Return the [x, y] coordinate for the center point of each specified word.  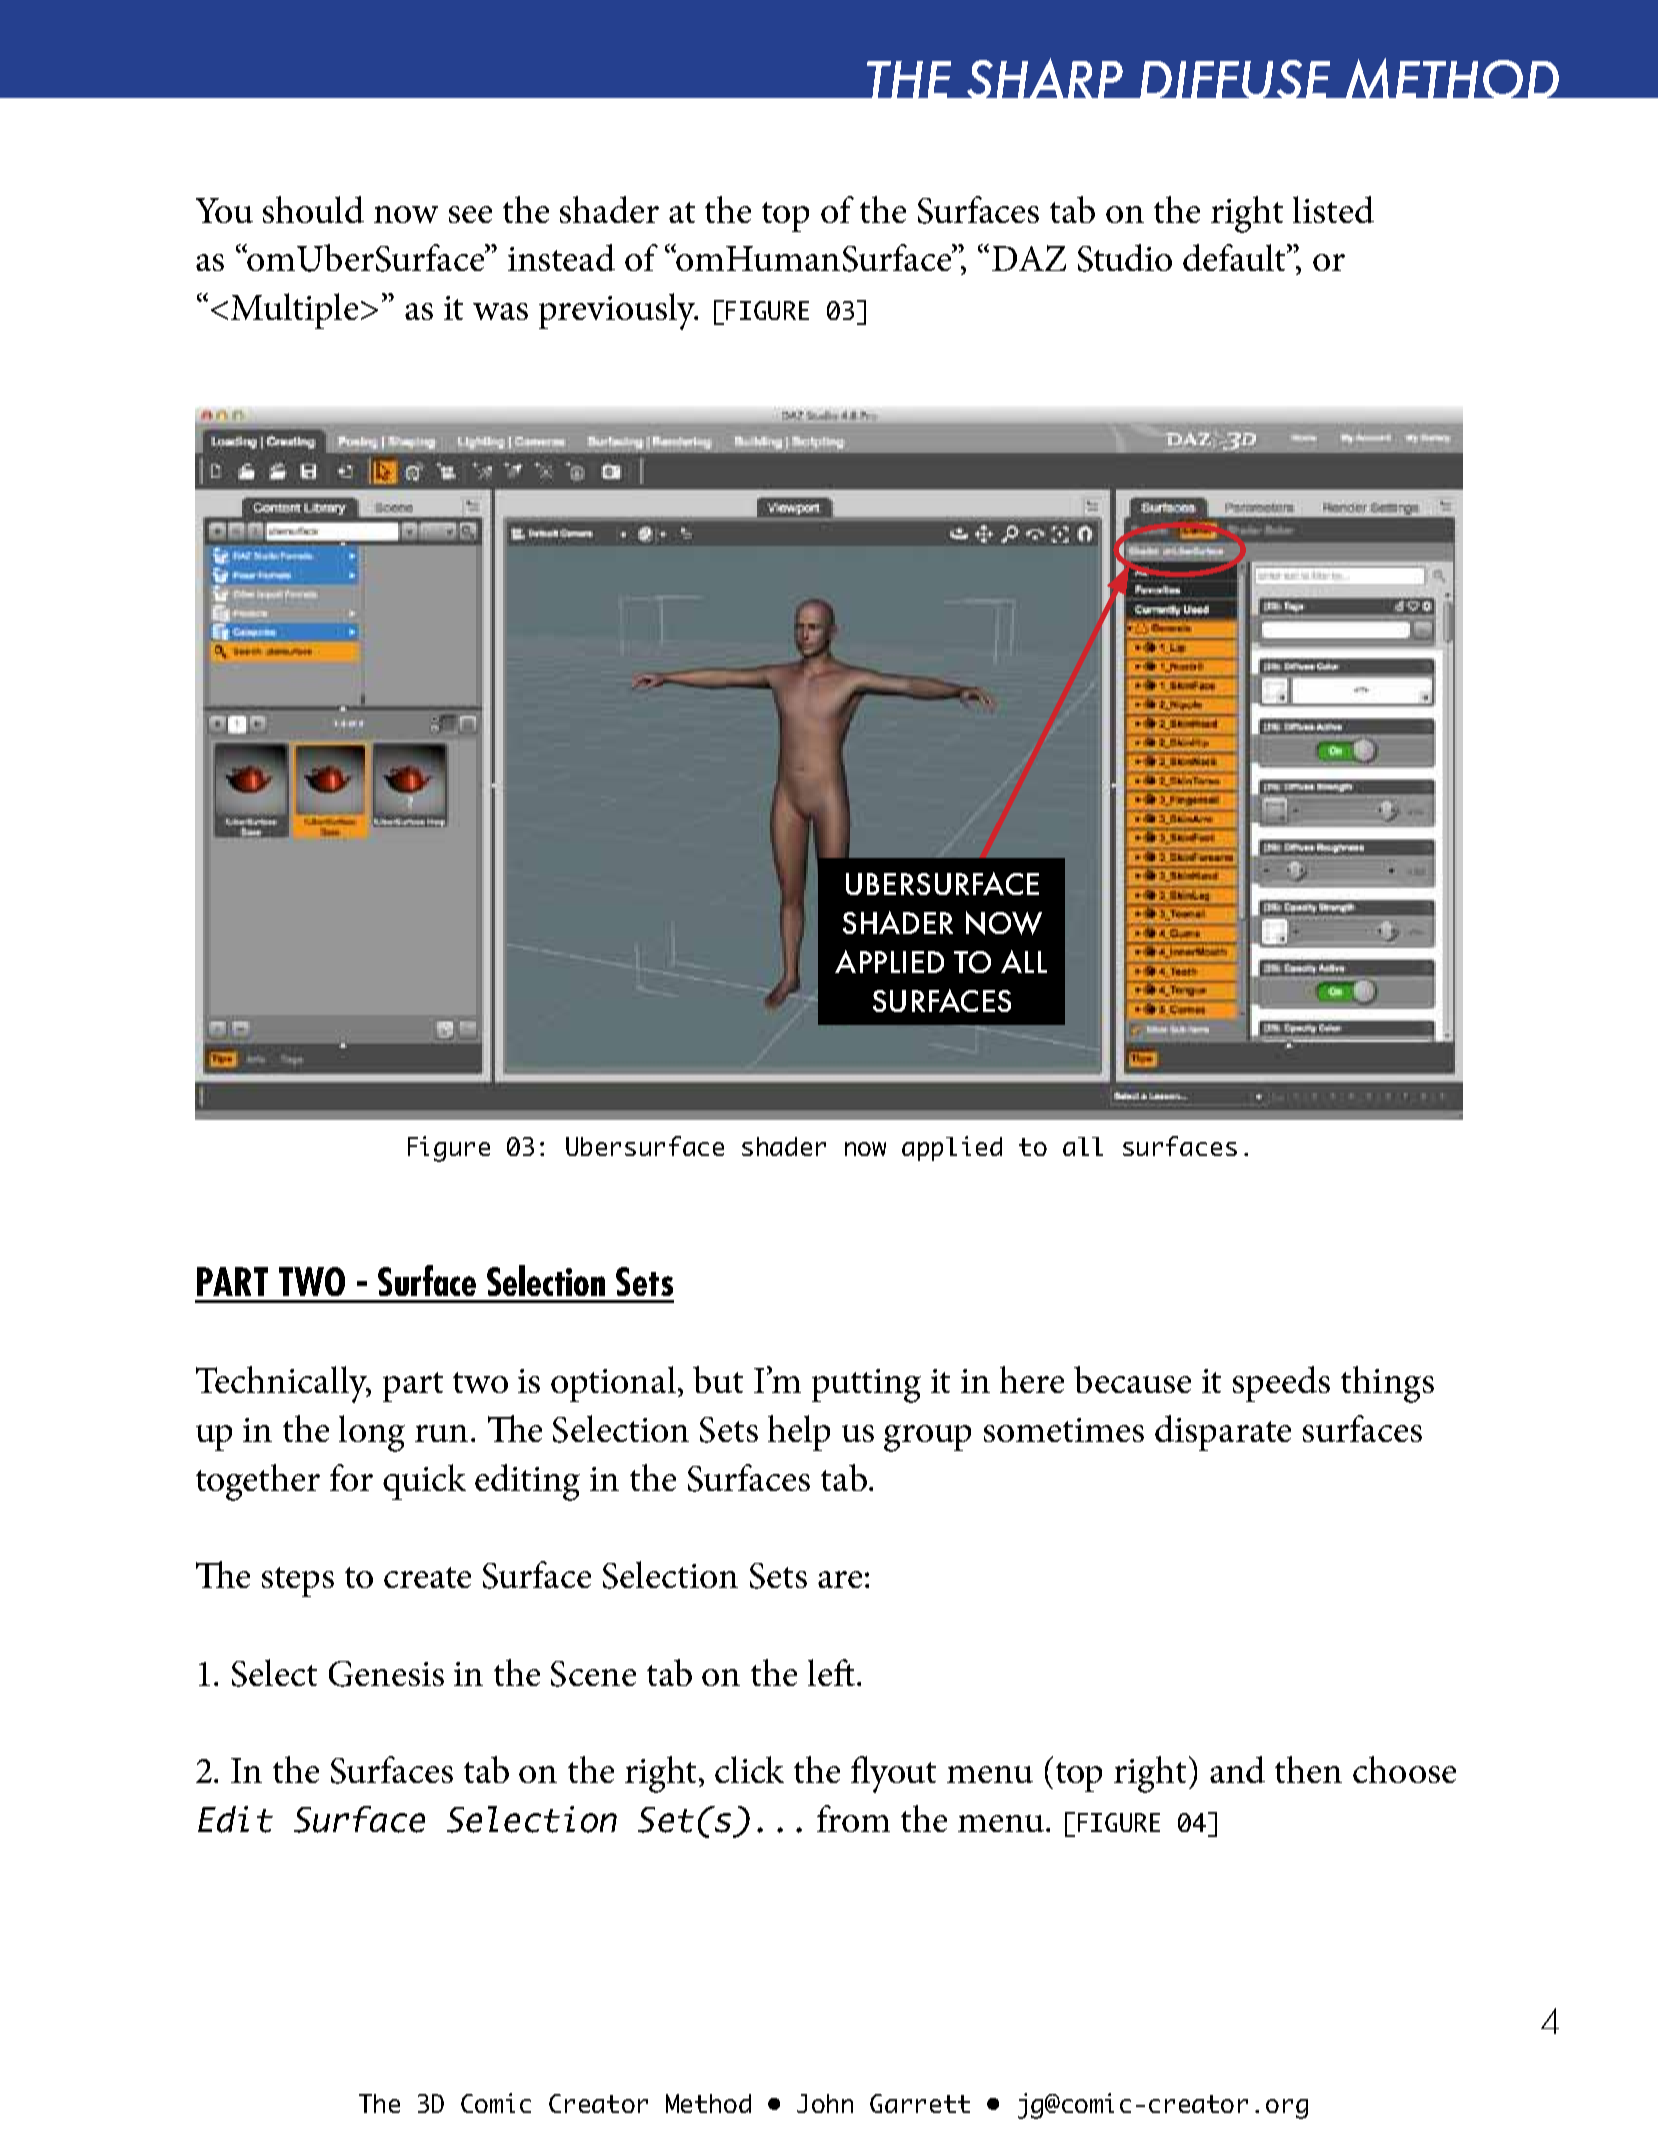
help [799, 1433]
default [1236, 257]
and [1237, 1769]
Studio [1125, 258]
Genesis [386, 1674]
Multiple [294, 311]
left [831, 1672]
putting [866, 1386]
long [372, 1433]
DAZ [1029, 258]
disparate [1223, 1433]
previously [618, 311]
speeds [1281, 1384]
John [825, 2103]
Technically [283, 1384]
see [470, 214]
